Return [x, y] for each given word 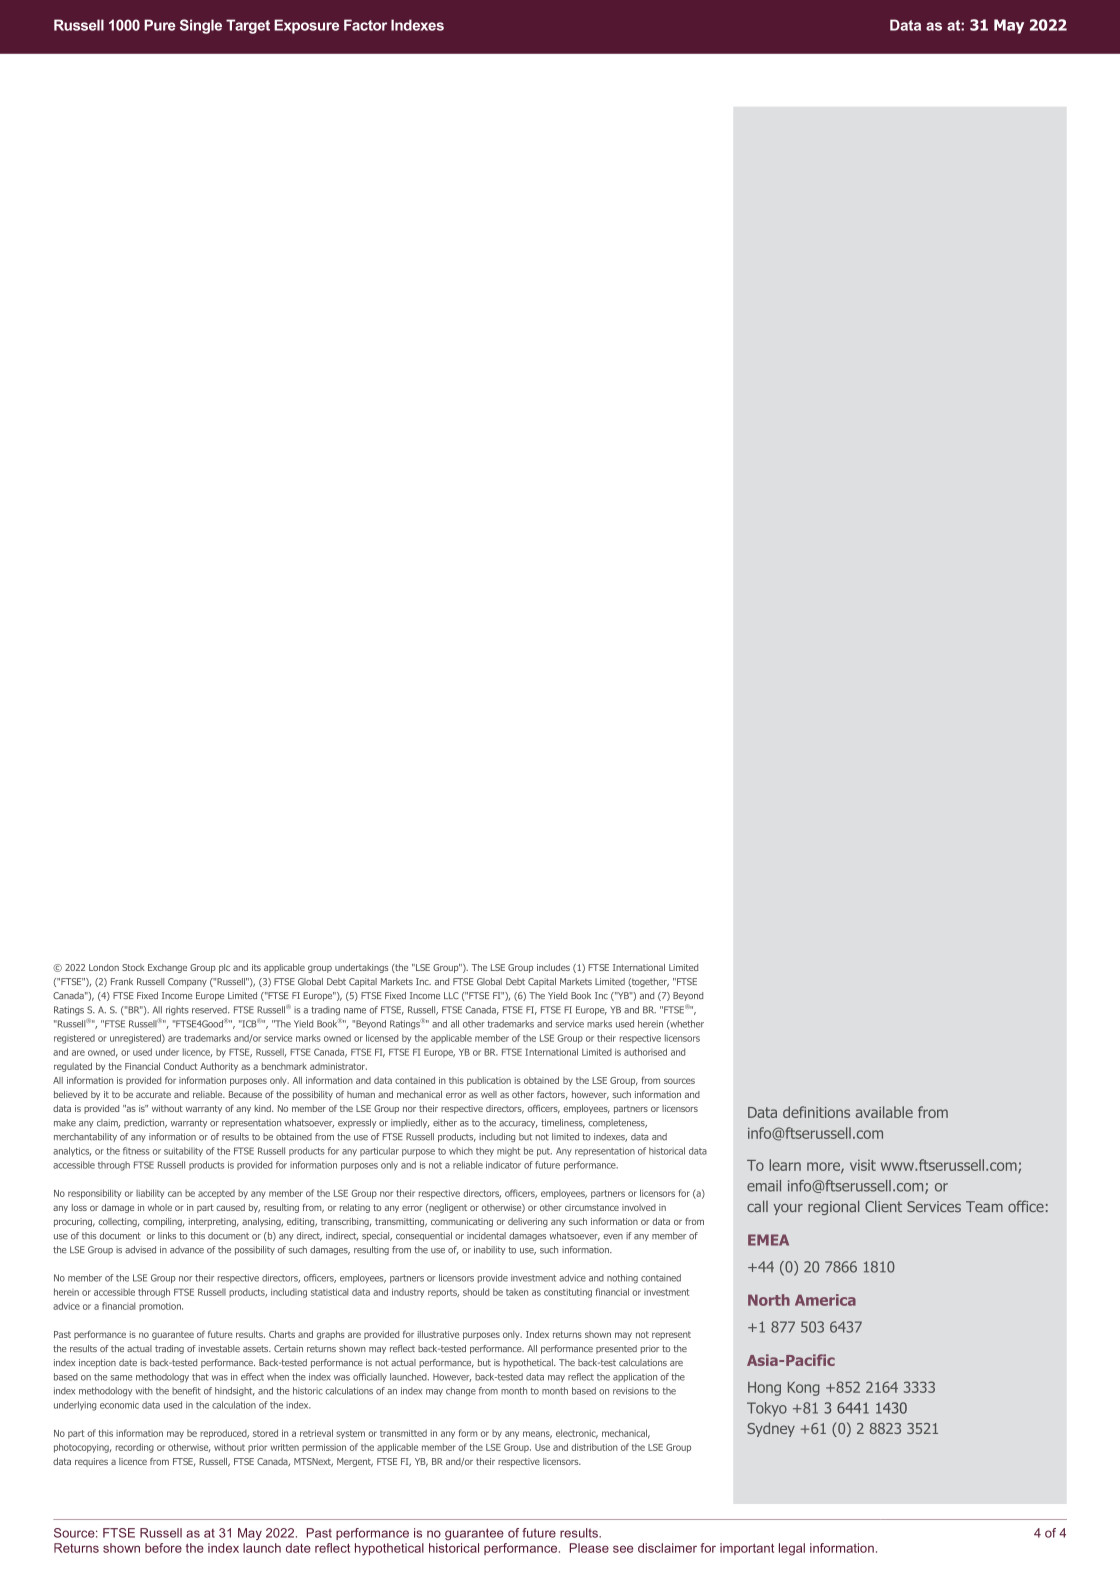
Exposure [306, 26]
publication [489, 1081]
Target [248, 26]
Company [187, 982]
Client [883, 1206]
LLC [451, 995]
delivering [528, 1222]
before [163, 1548]
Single [201, 26]
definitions [816, 1112]
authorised [645, 1052]
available [884, 1112]
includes [553, 967]
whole [160, 1207]
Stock [133, 967]
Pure [160, 25]
